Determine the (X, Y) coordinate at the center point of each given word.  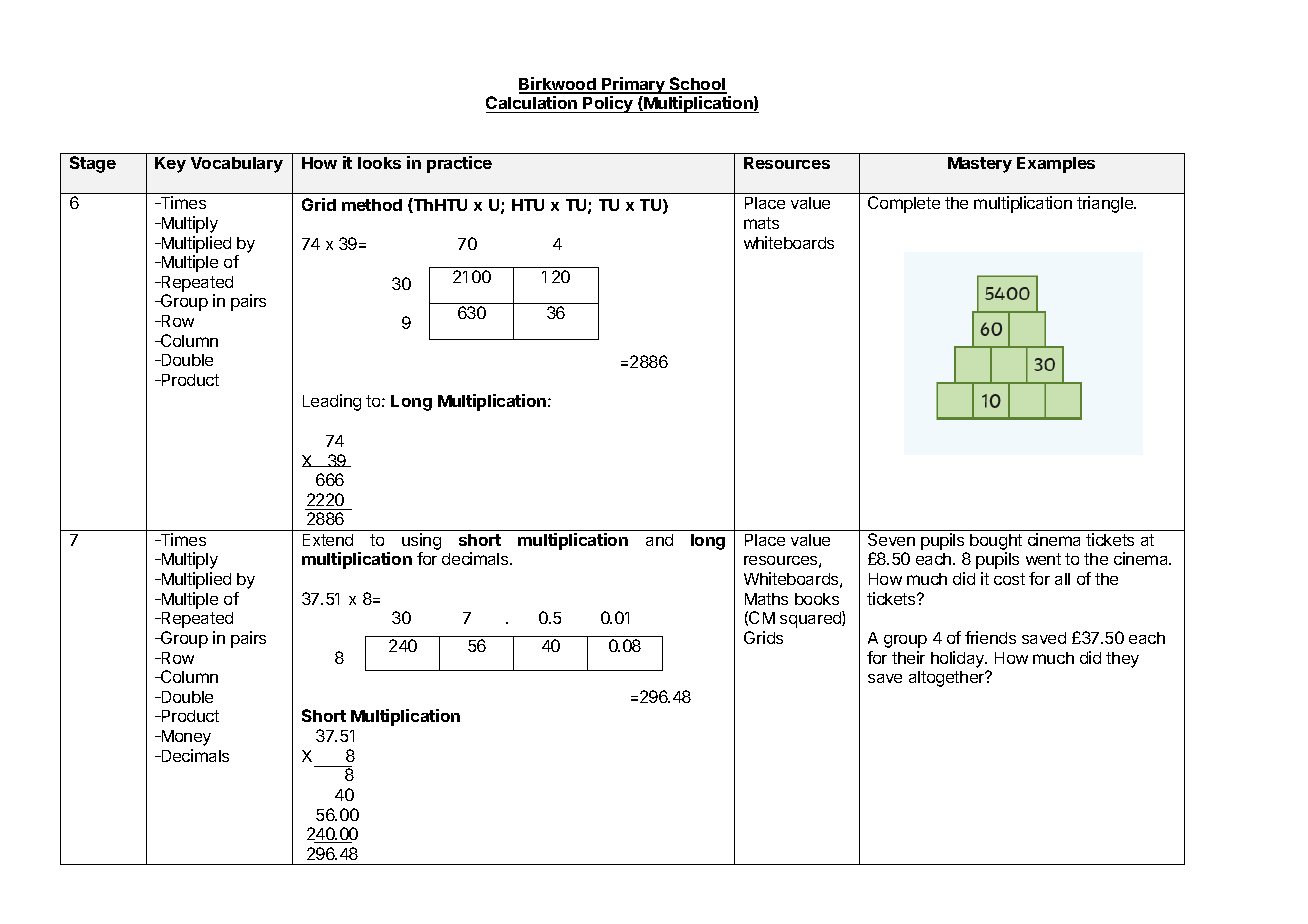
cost (1009, 579)
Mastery (980, 165)
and (659, 540)
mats (761, 223)
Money (185, 738)
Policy (608, 104)
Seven (891, 539)
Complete (904, 204)
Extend (328, 540)
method (372, 205)
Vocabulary (237, 165)
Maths (766, 599)
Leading (332, 402)
